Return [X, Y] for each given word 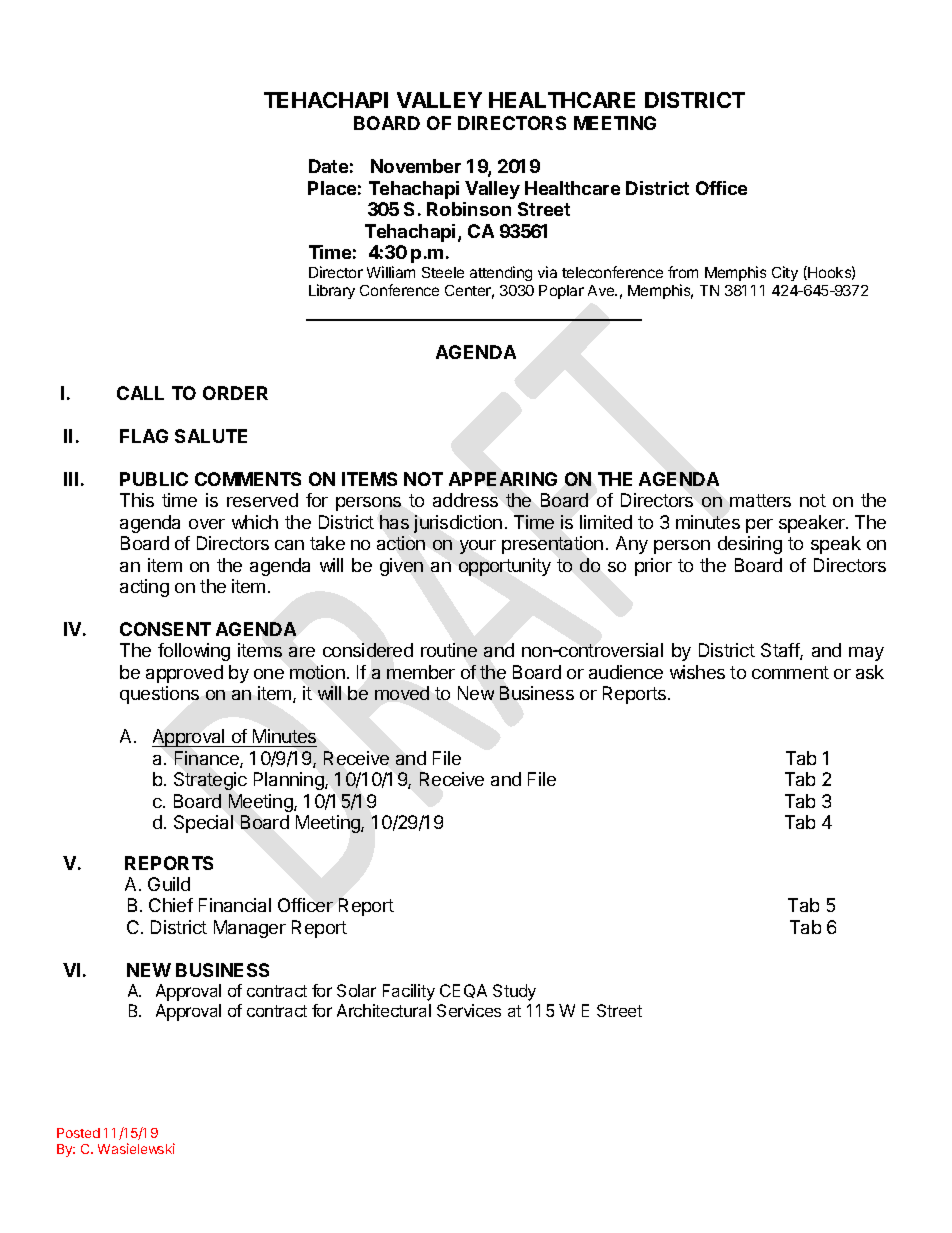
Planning [290, 781]
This [137, 500]
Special [203, 824]
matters [760, 500]
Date [328, 166]
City [785, 273]
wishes [697, 672]
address [465, 500]
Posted [78, 1133]
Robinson [469, 209]
